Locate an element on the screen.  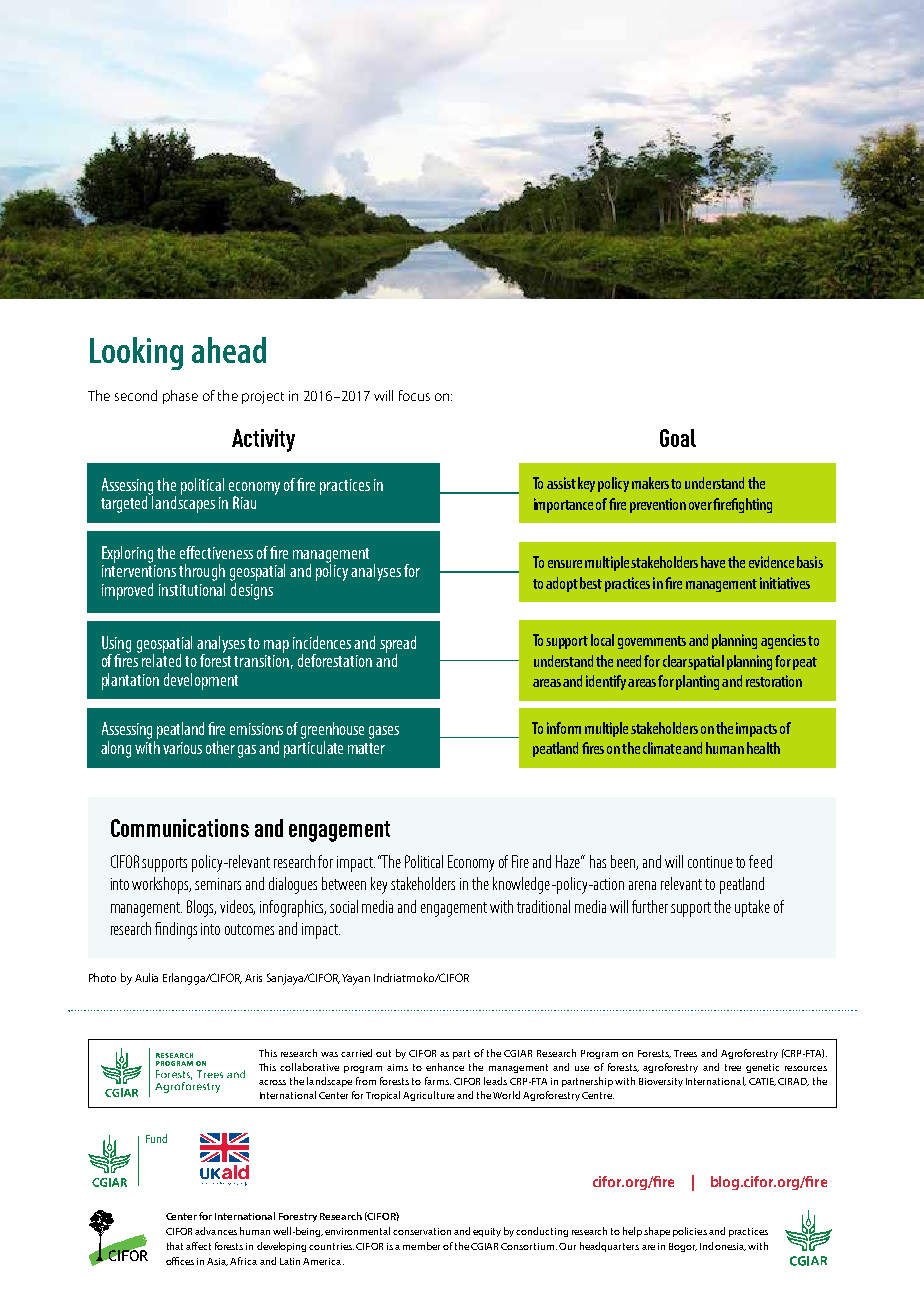
Goal is located at coordinates (678, 438).
